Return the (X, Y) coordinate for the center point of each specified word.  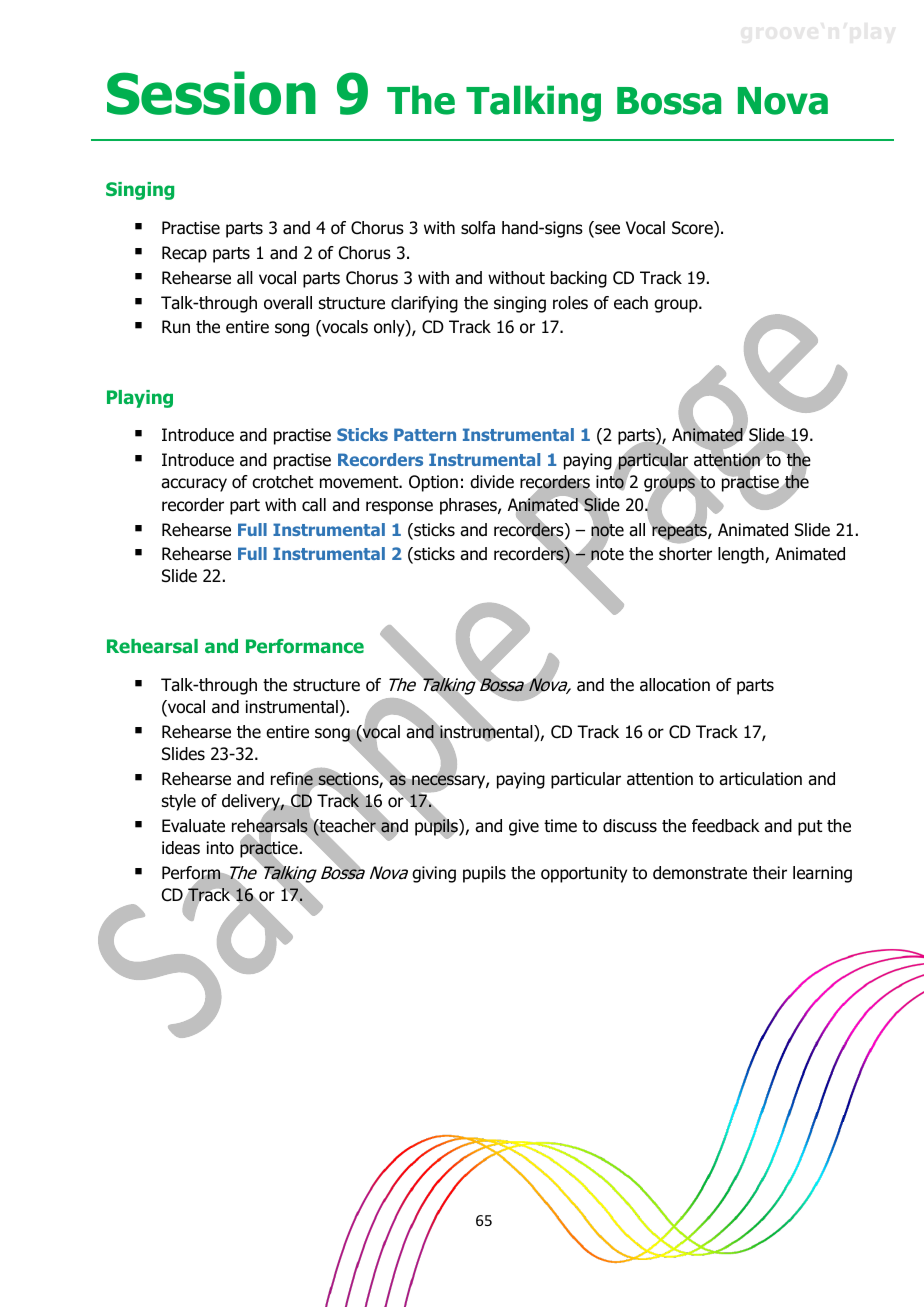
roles (570, 303)
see (606, 230)
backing (579, 279)
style (179, 802)
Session (211, 93)
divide (492, 482)
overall (288, 303)
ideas (181, 848)
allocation (675, 685)
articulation (760, 779)
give (524, 827)
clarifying (424, 304)
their (770, 873)
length (742, 555)
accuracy (194, 485)
